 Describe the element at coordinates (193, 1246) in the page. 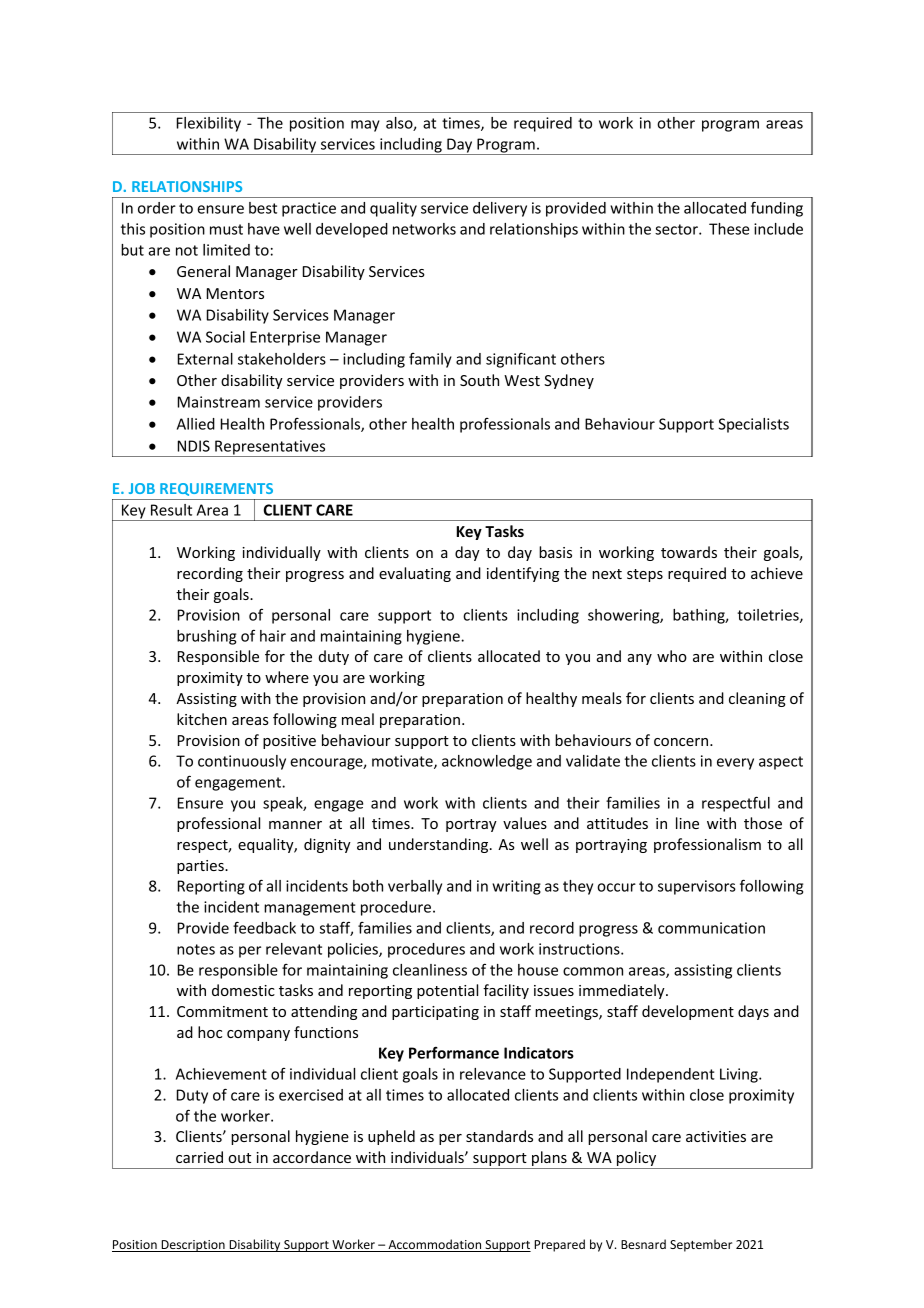

I see `Description` at that location.
